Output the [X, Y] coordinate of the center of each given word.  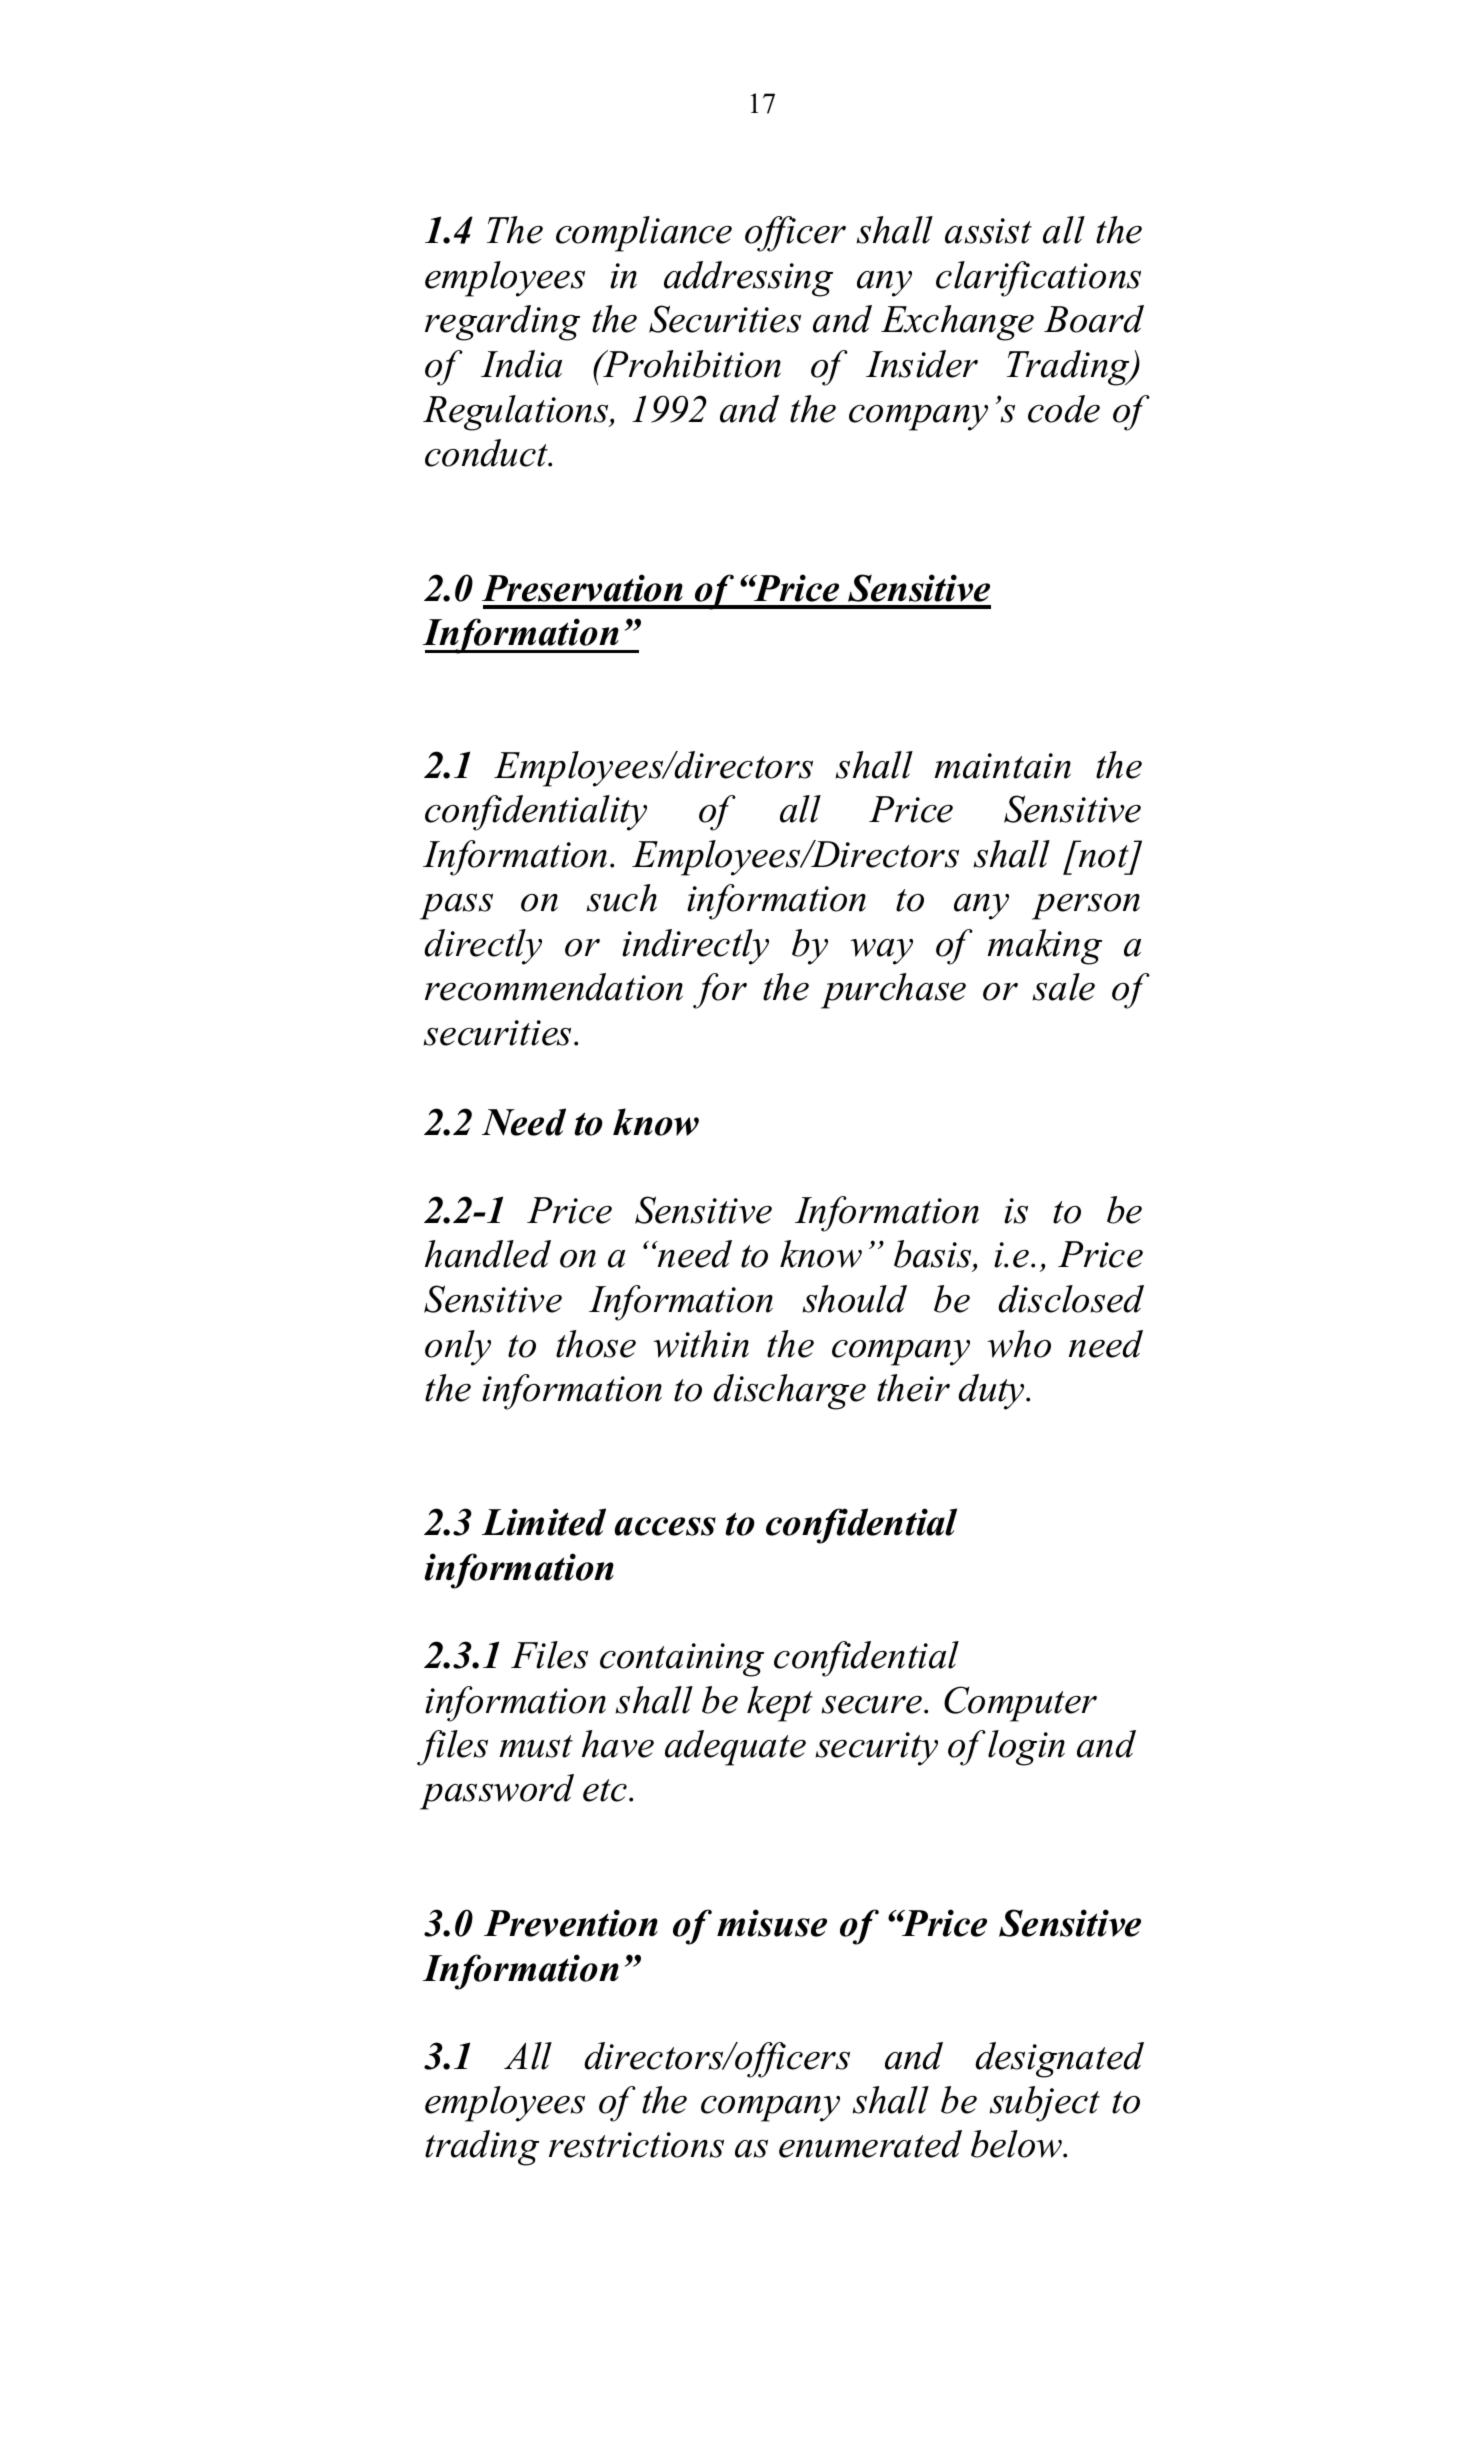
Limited [544, 1522]
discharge [789, 1392]
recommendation [554, 987]
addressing [748, 279]
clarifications [1038, 279]
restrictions [636, 2145]
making [1045, 947]
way [881, 952]
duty [992, 1392]
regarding [502, 323]
